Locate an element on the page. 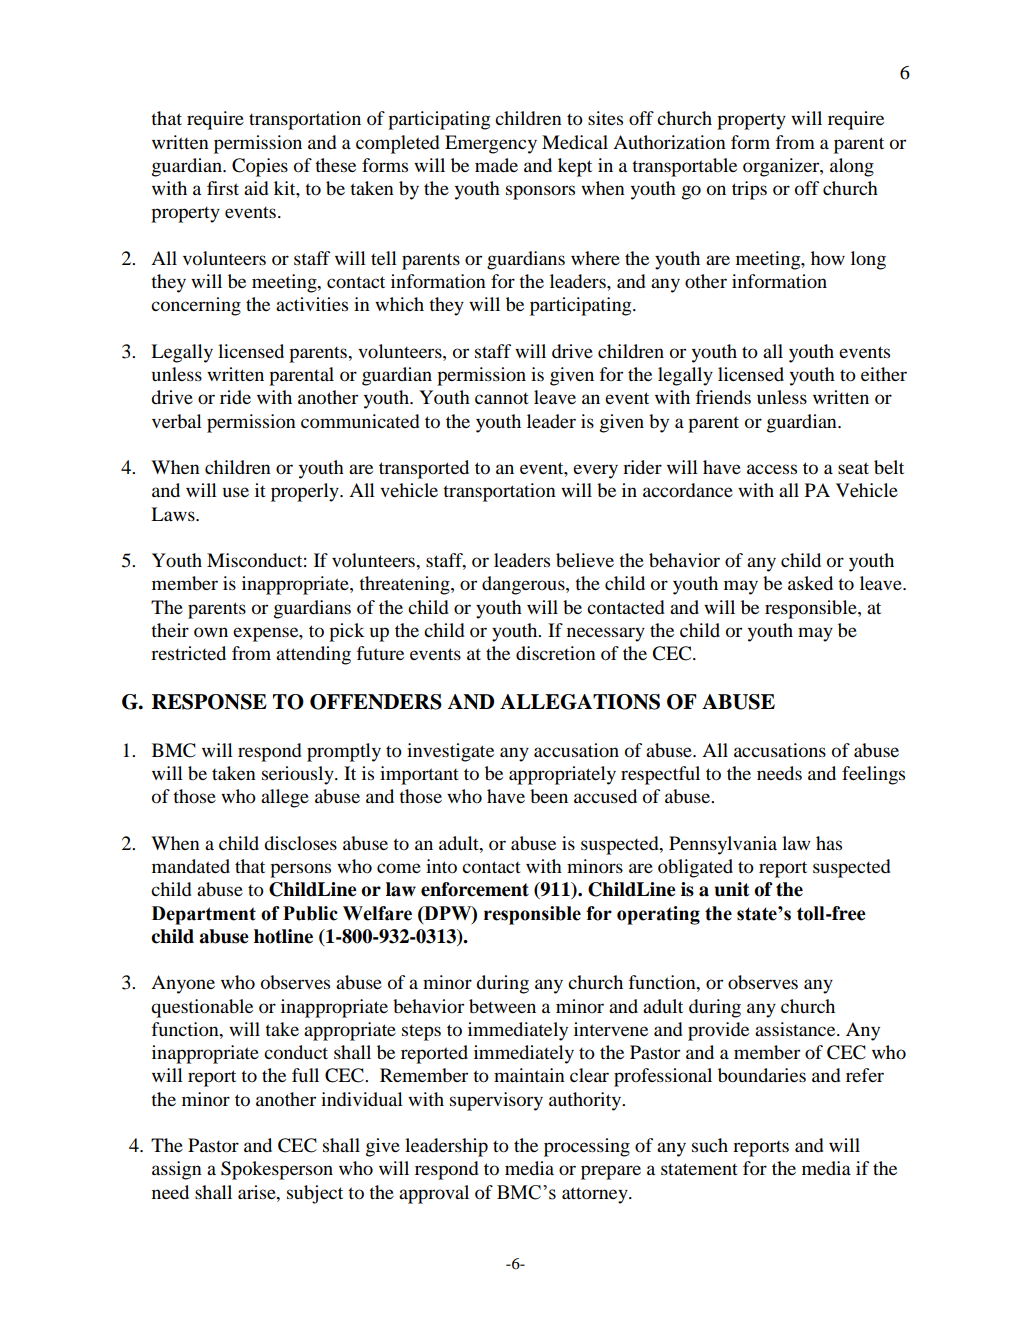 This document has width=1031, height=1334. trips is located at coordinates (749, 190).
